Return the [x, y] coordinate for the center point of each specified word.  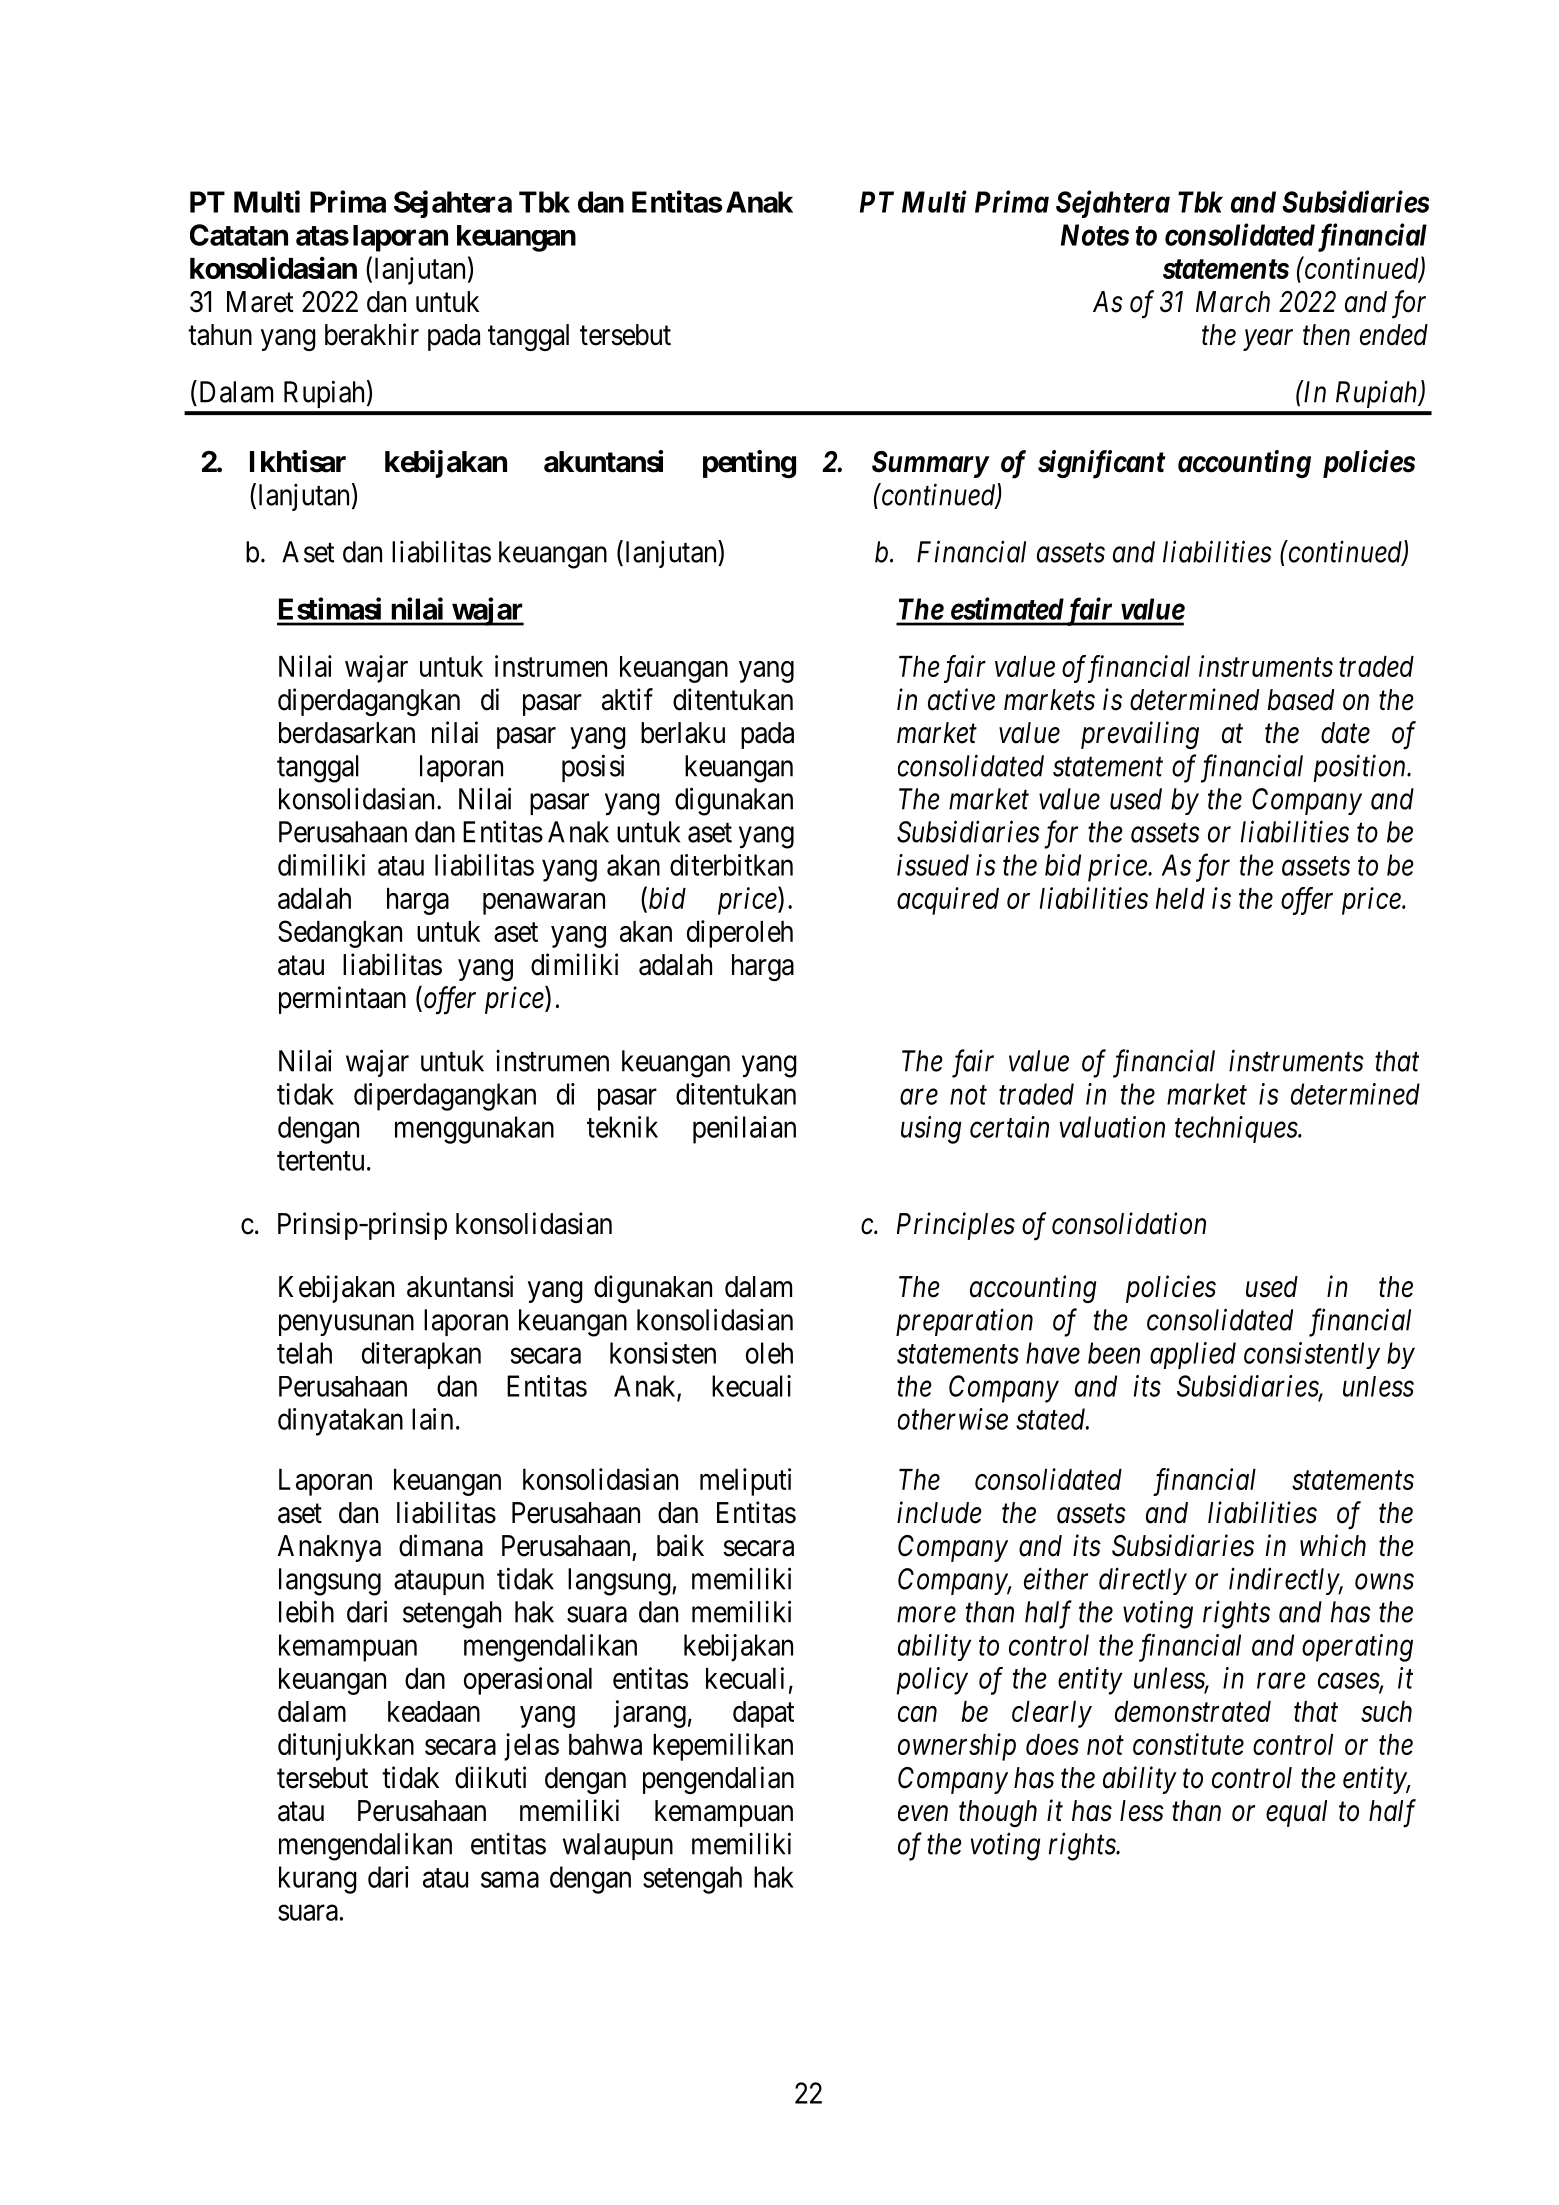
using [931, 1130]
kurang [318, 1880]
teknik [622, 1127]
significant [1101, 464]
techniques [1237, 1129]
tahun [220, 335]
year [1268, 340]
